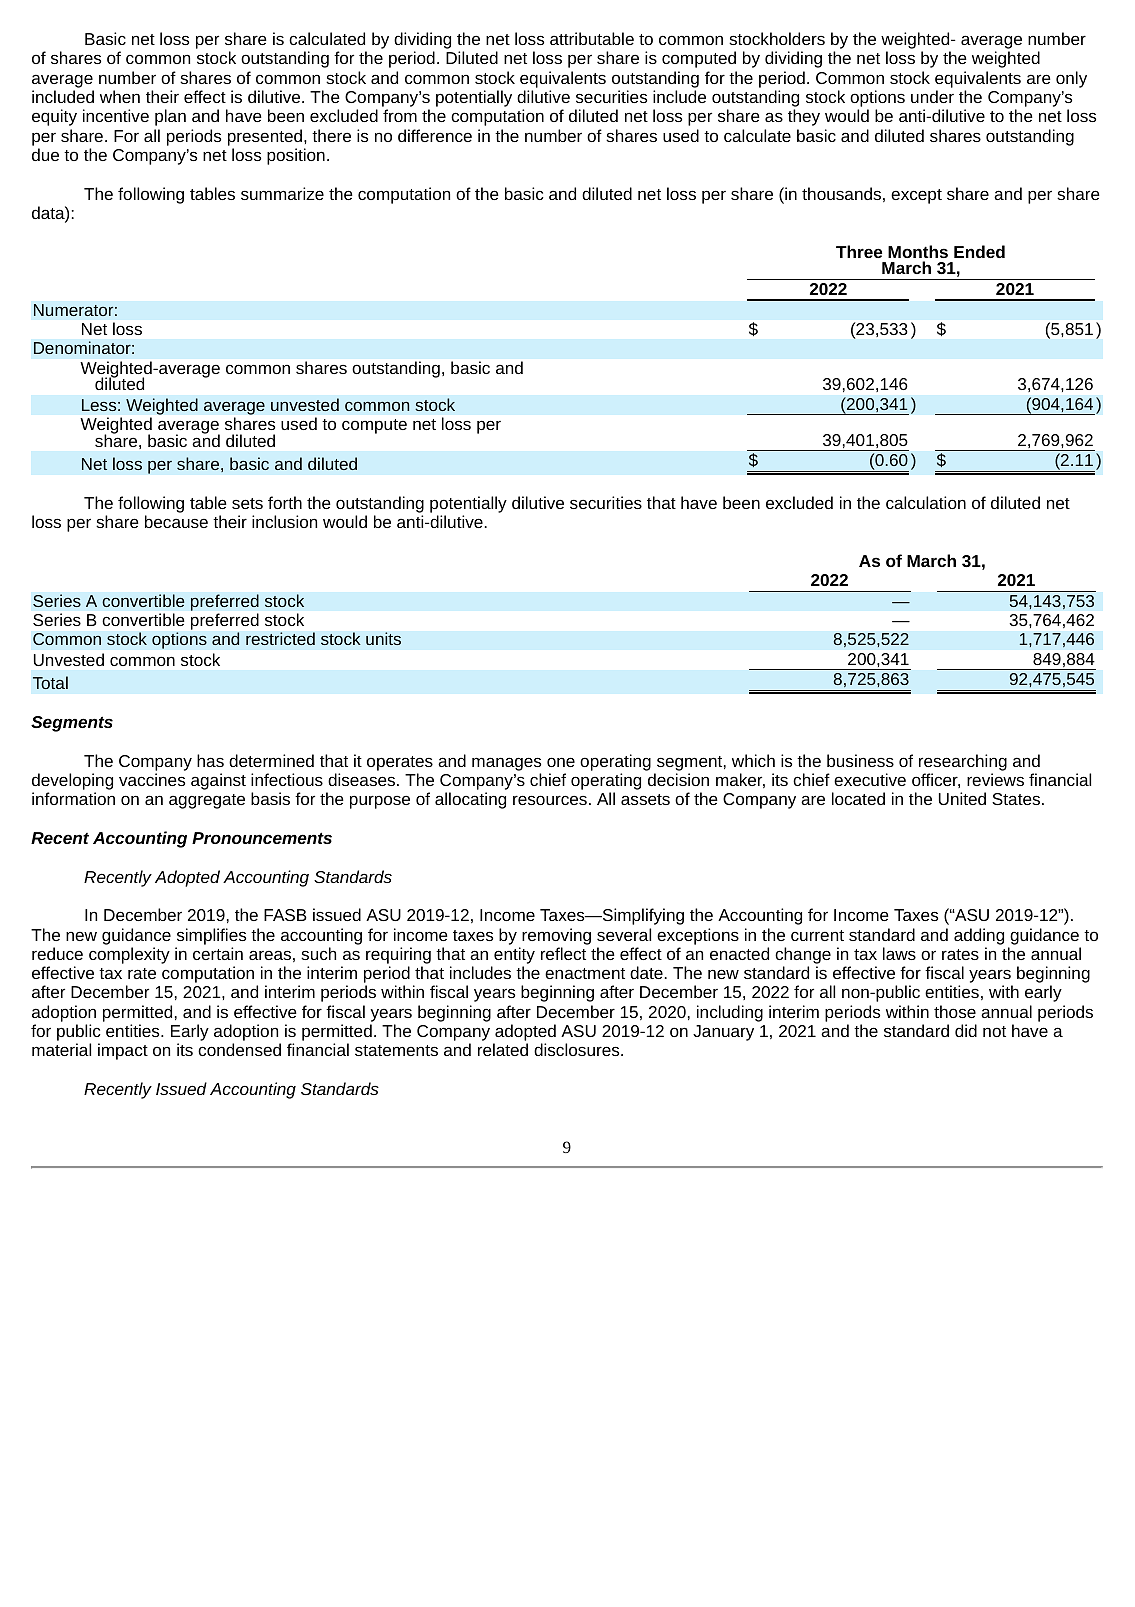 Image resolution: width=1135 pixels, height=1607 pixels. What do you see at coordinates (170, 117) in the document?
I see `plan` at bounding box center [170, 117].
